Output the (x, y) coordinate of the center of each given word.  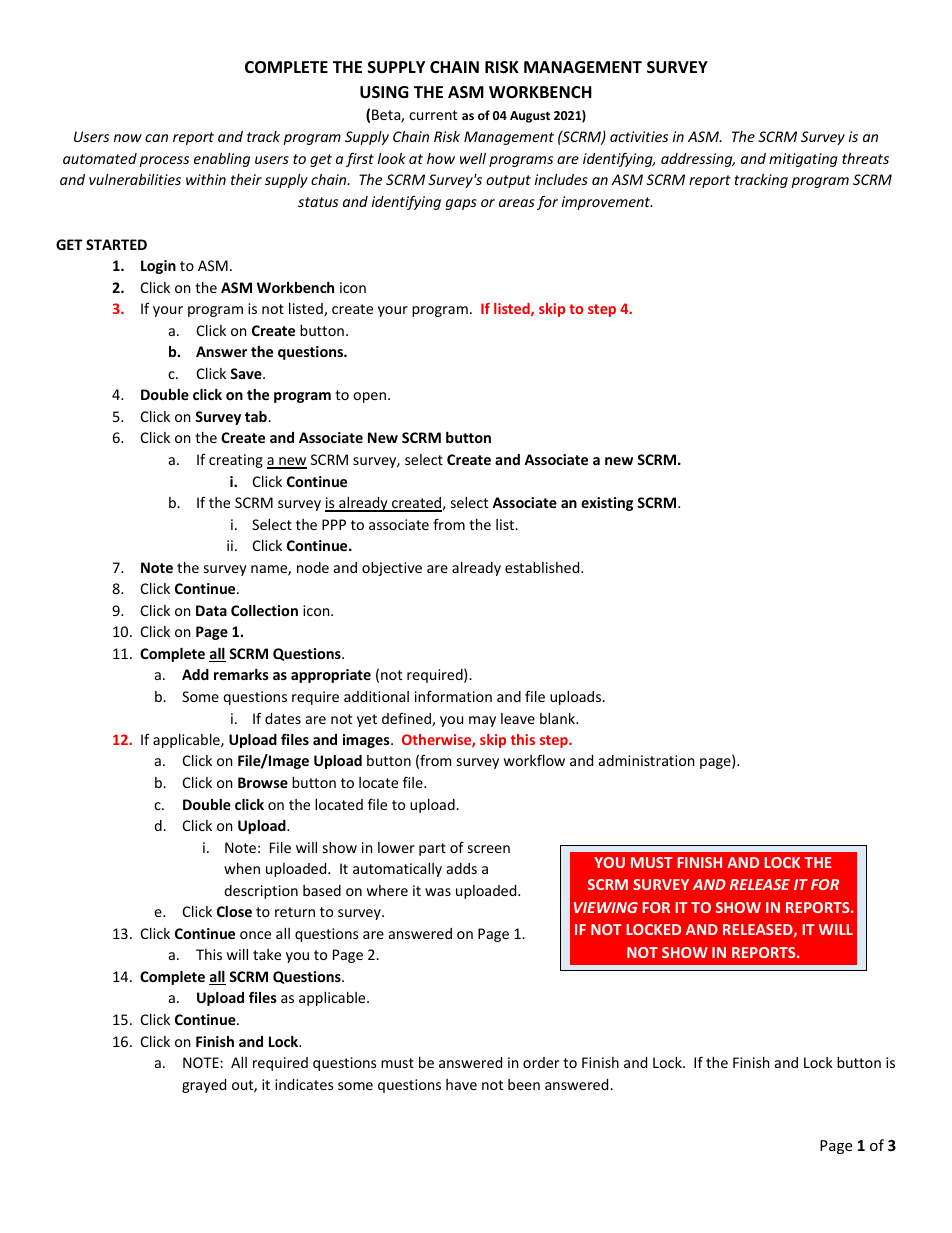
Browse (263, 782)
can (156, 138)
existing (607, 504)
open (371, 397)
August (530, 117)
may (482, 721)
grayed (204, 1086)
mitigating (803, 160)
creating (236, 461)
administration (646, 760)
